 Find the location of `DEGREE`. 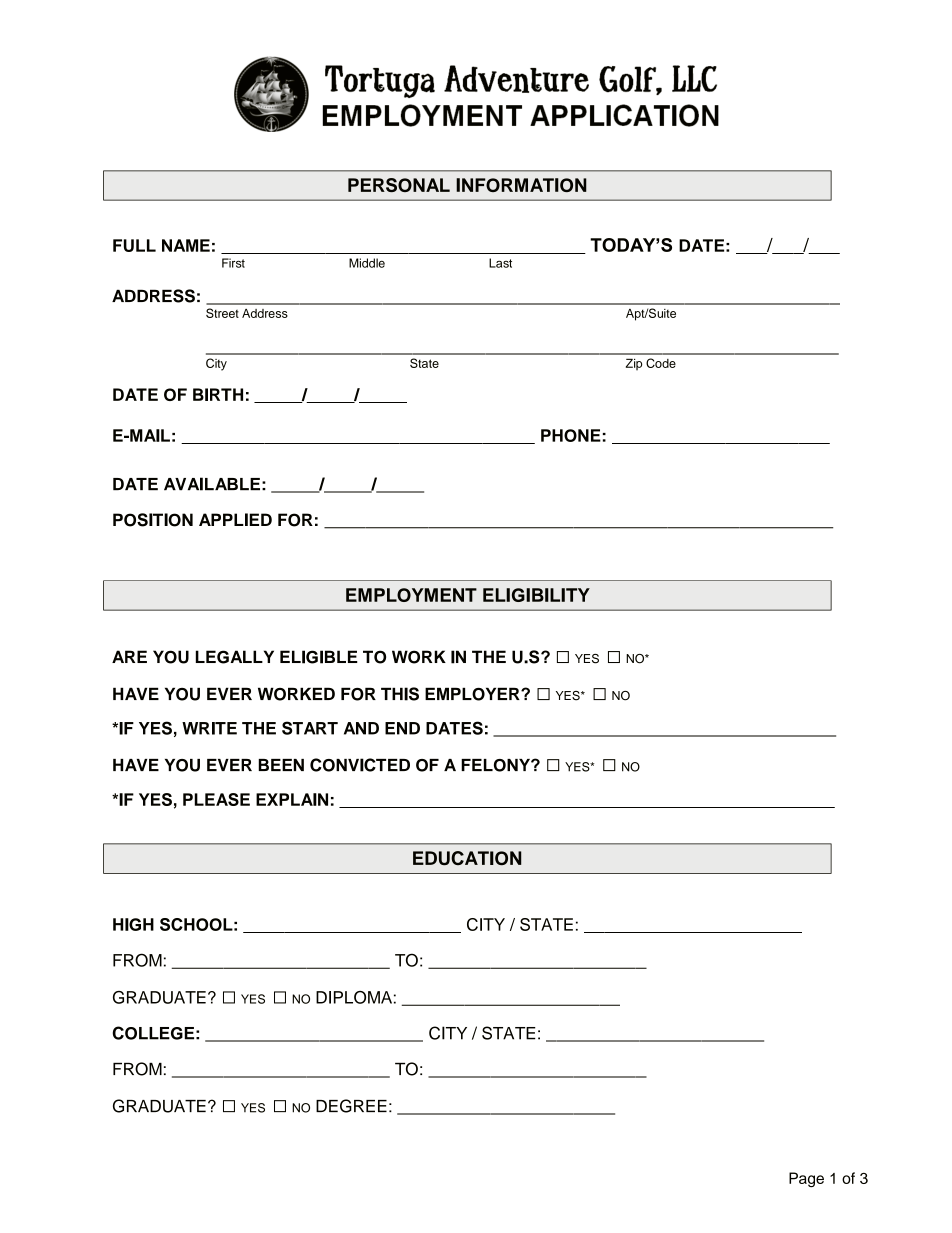

DEGREE is located at coordinates (351, 1106).
